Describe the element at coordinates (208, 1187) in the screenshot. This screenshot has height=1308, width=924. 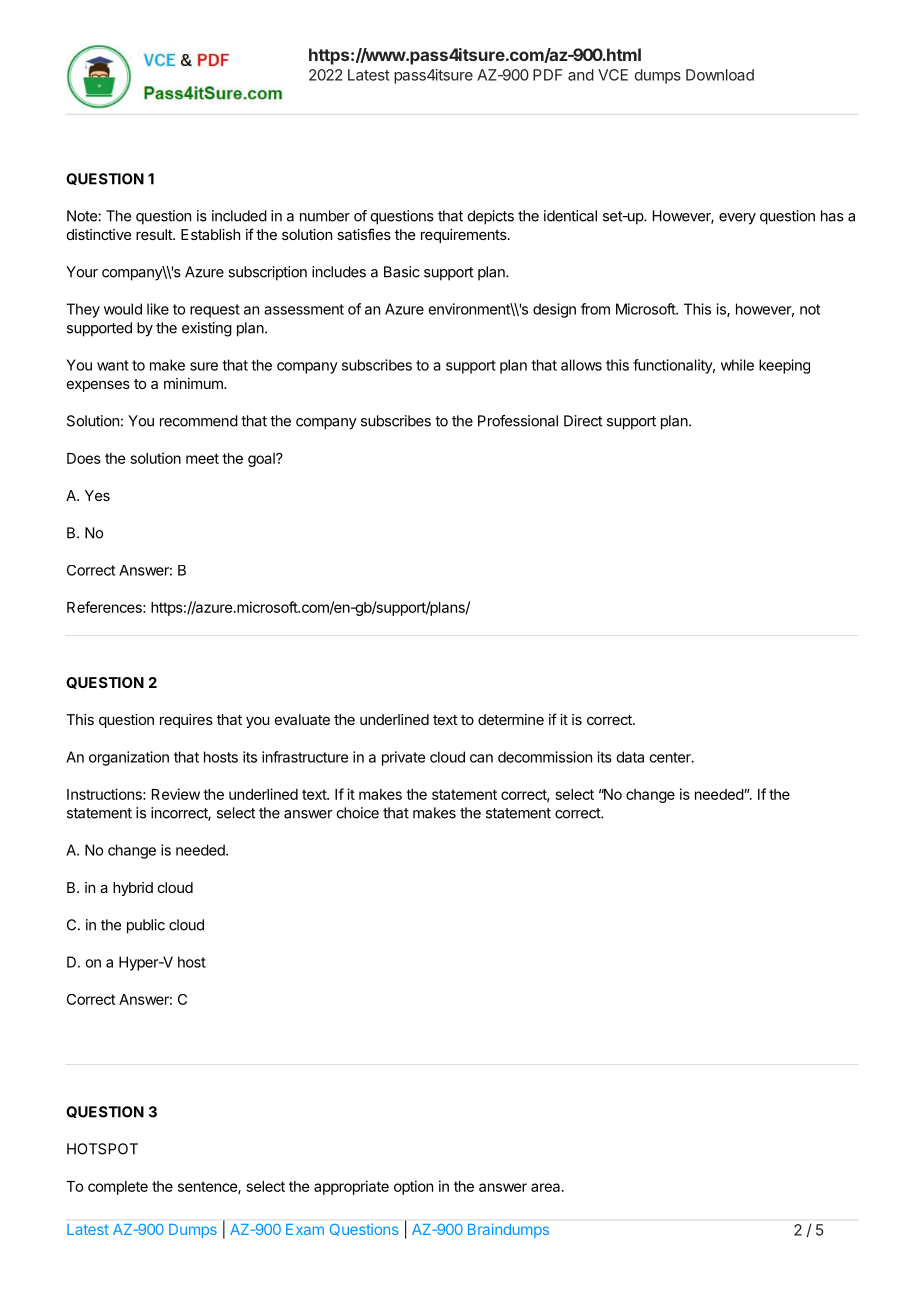
I see `sentence` at that location.
